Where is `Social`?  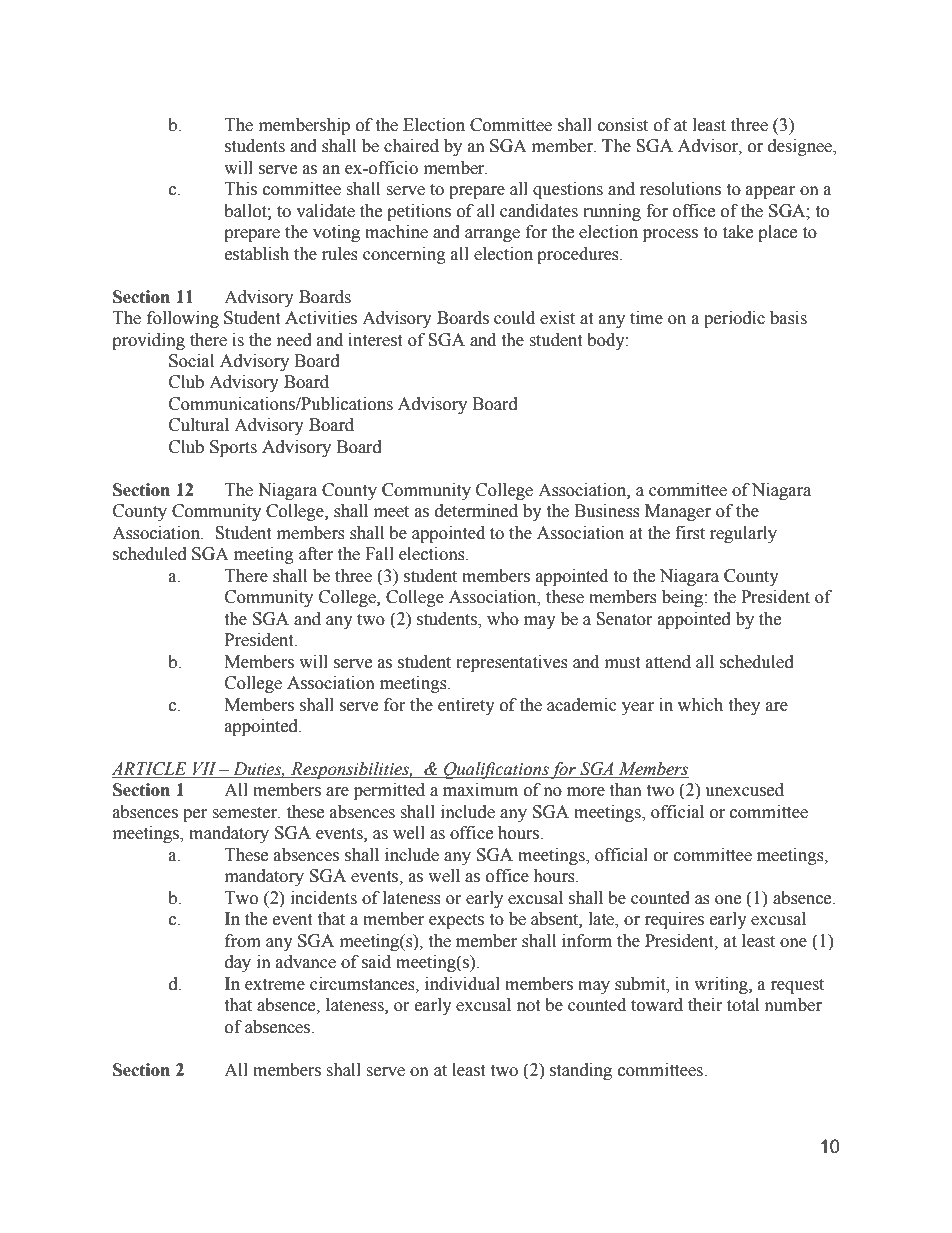
Social is located at coordinates (191, 361).
